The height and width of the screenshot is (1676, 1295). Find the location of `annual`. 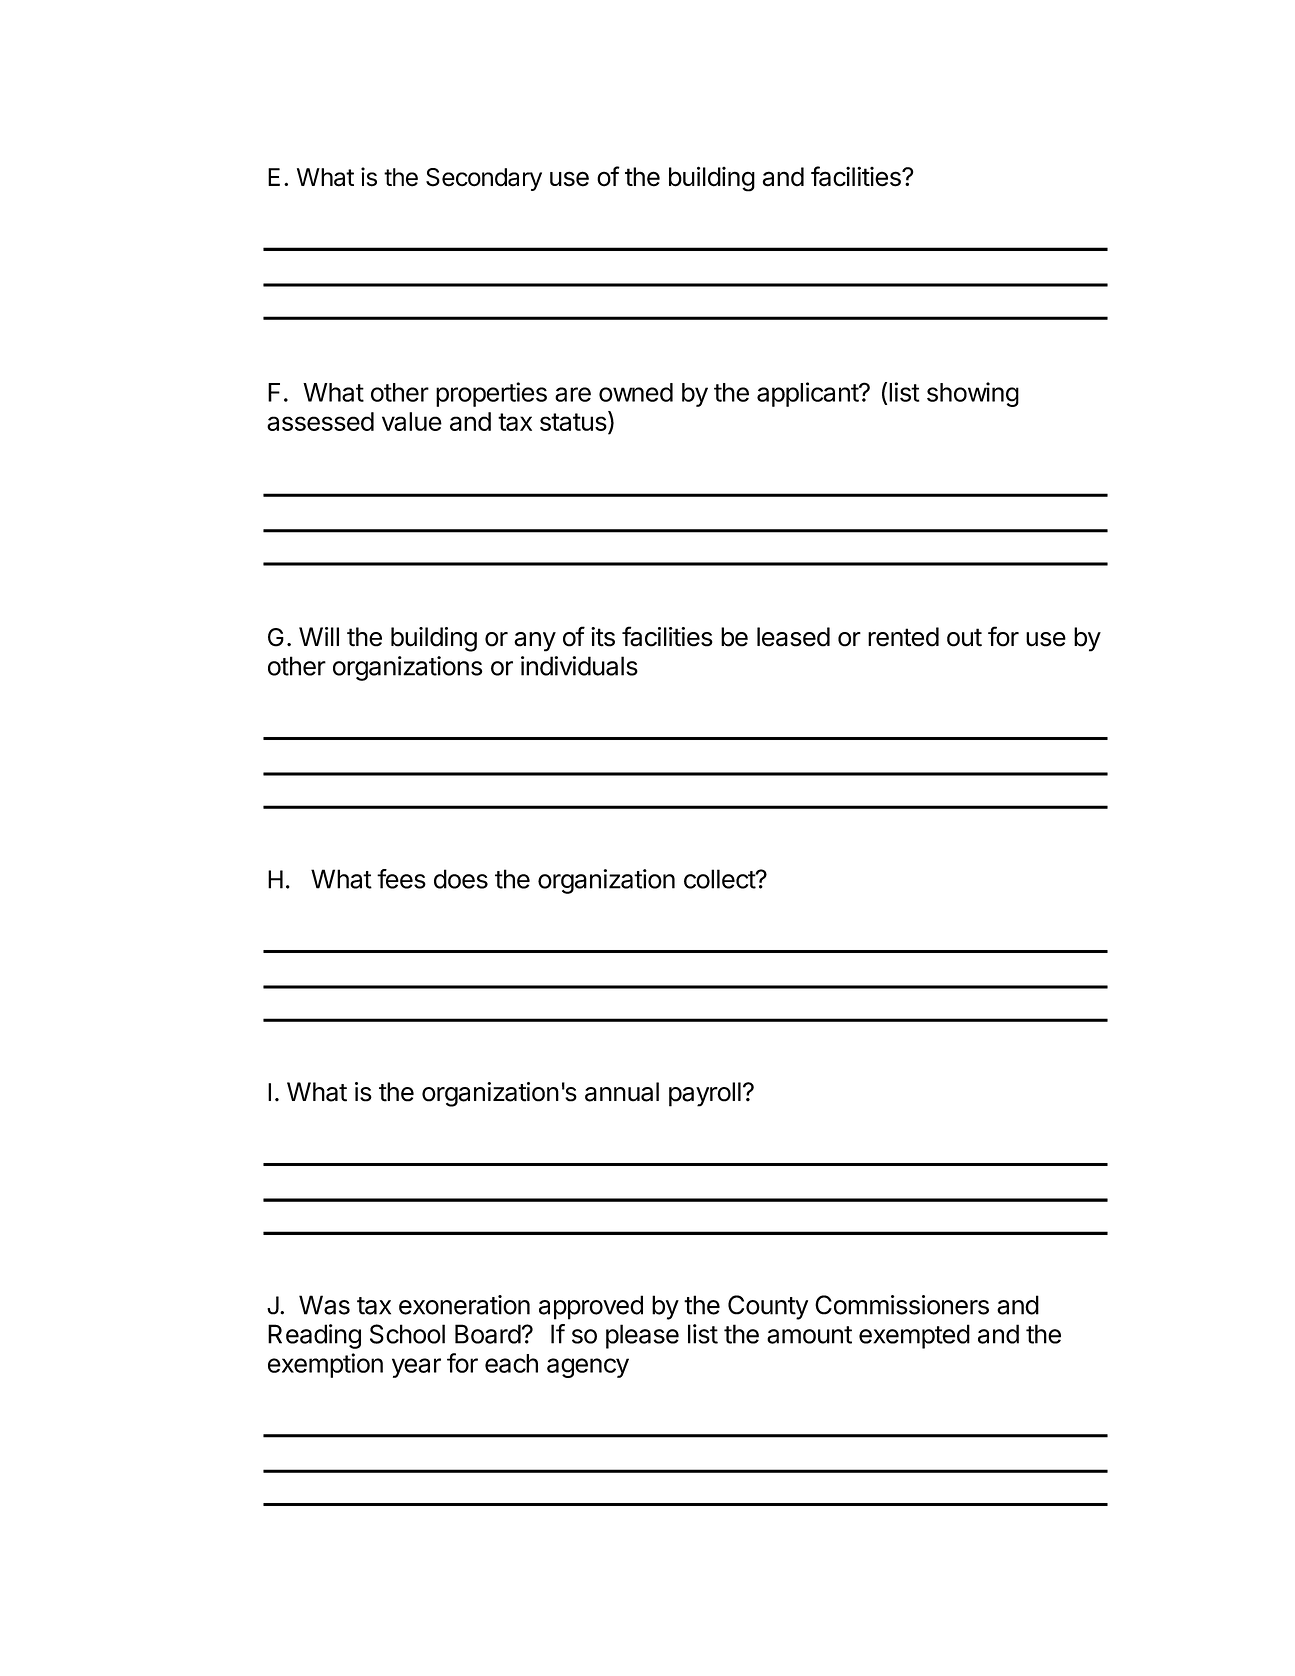

annual is located at coordinates (622, 1092).
